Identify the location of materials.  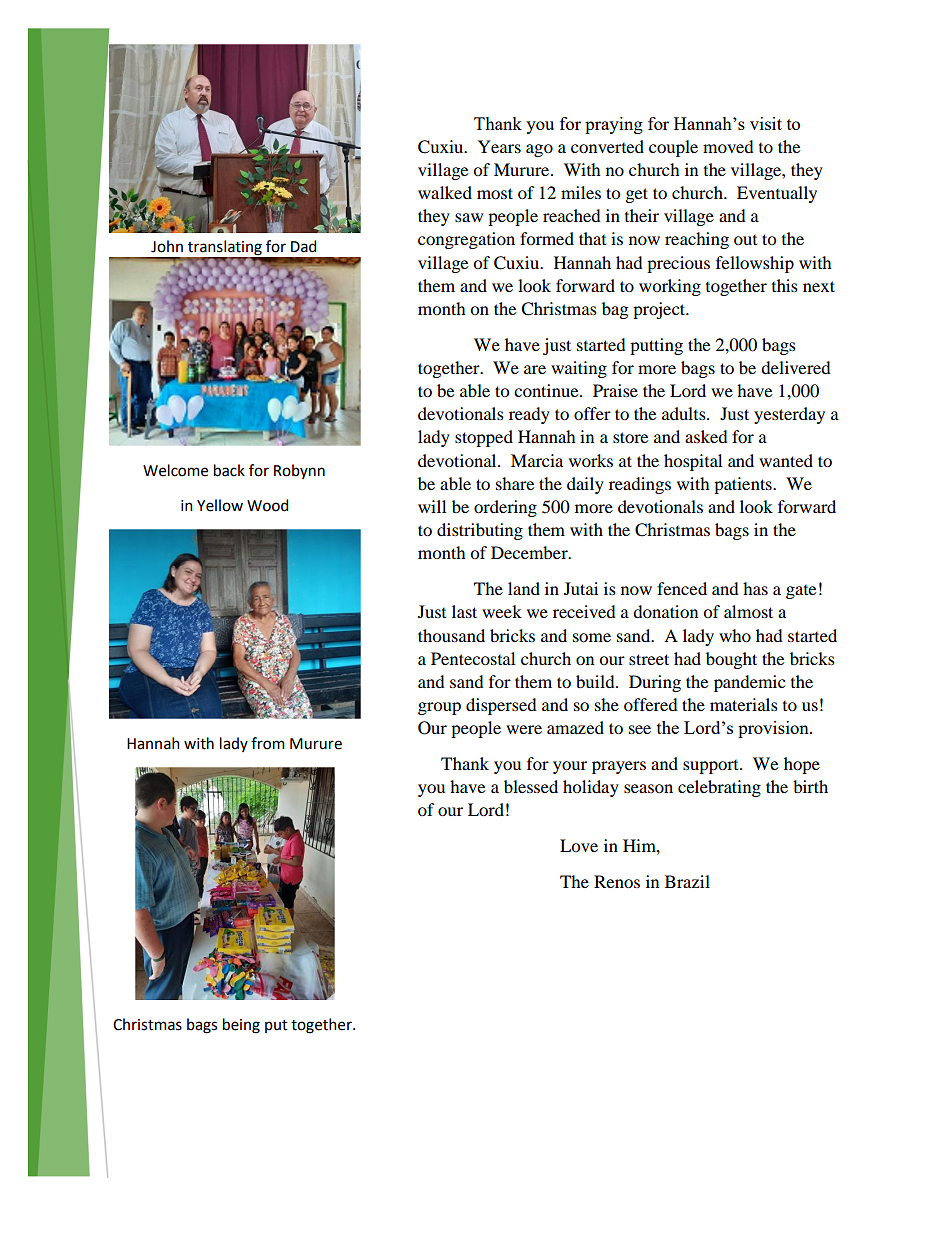
(744, 704).
